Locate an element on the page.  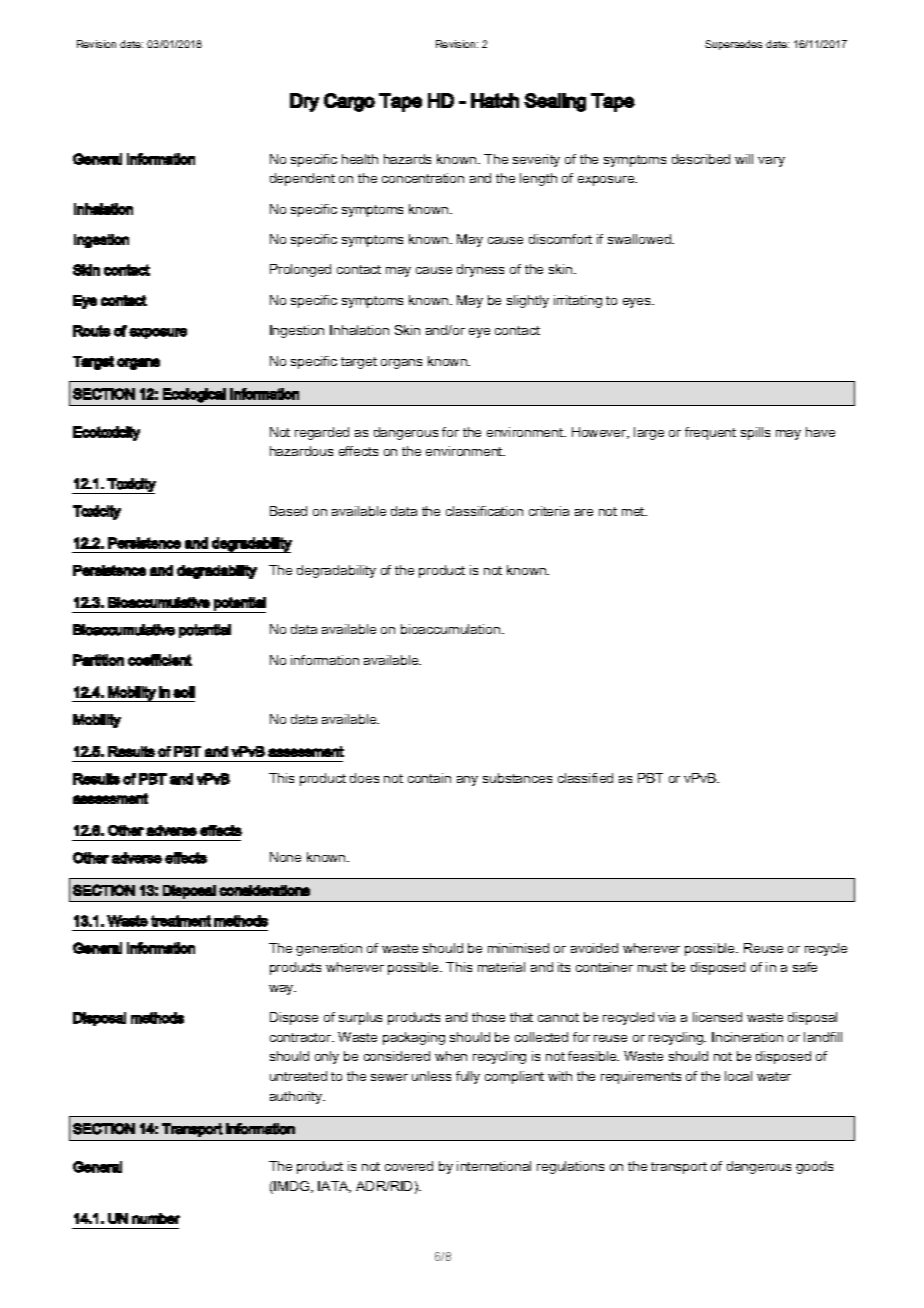
Supersedes is located at coordinates (733, 45).
